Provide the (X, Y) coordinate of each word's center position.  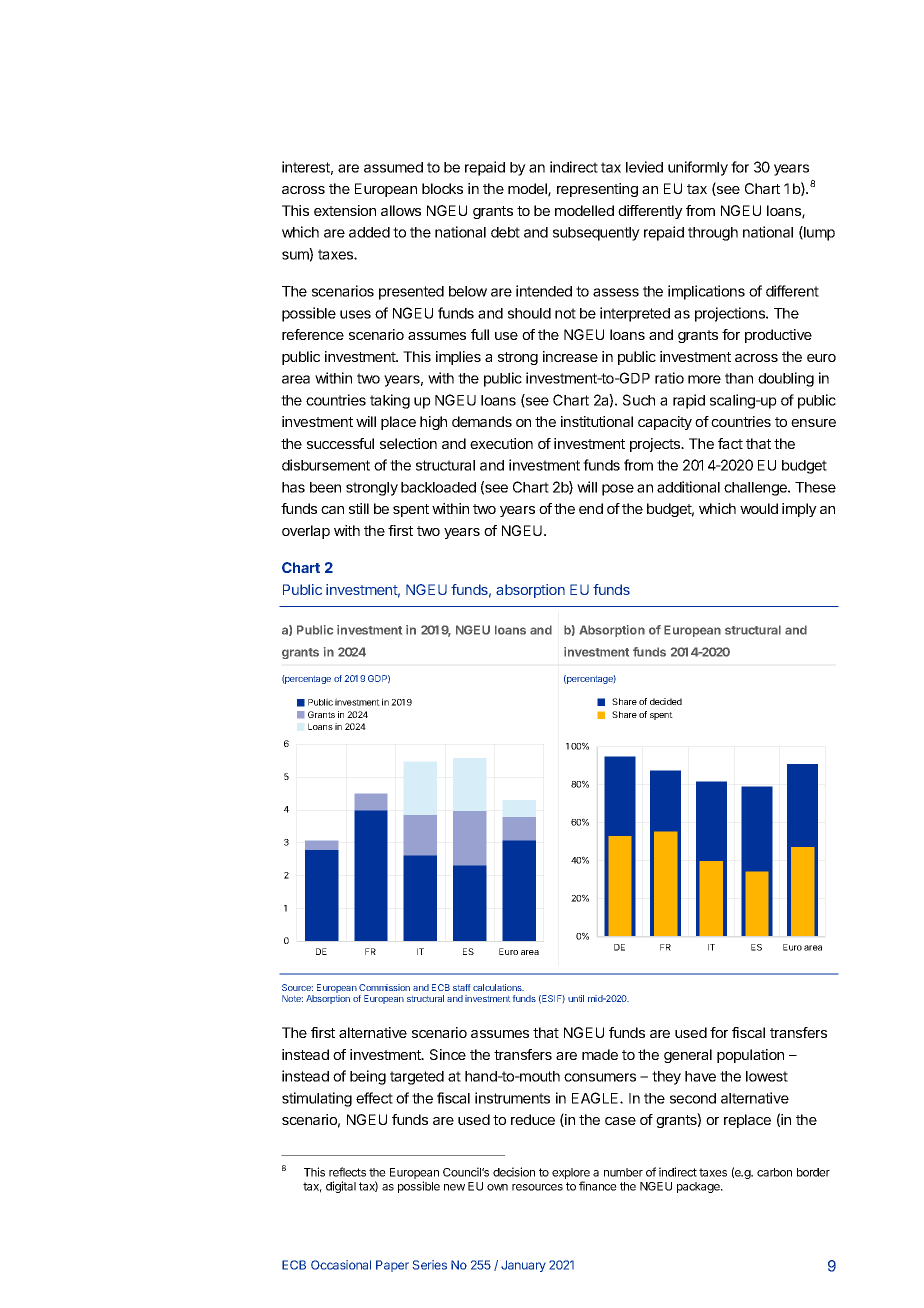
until (576, 998)
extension (345, 210)
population (750, 1056)
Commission (384, 987)
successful (340, 443)
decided (666, 701)
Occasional (341, 1265)
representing (597, 190)
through (713, 234)
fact (730, 443)
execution (501, 443)
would (759, 508)
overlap (306, 532)
